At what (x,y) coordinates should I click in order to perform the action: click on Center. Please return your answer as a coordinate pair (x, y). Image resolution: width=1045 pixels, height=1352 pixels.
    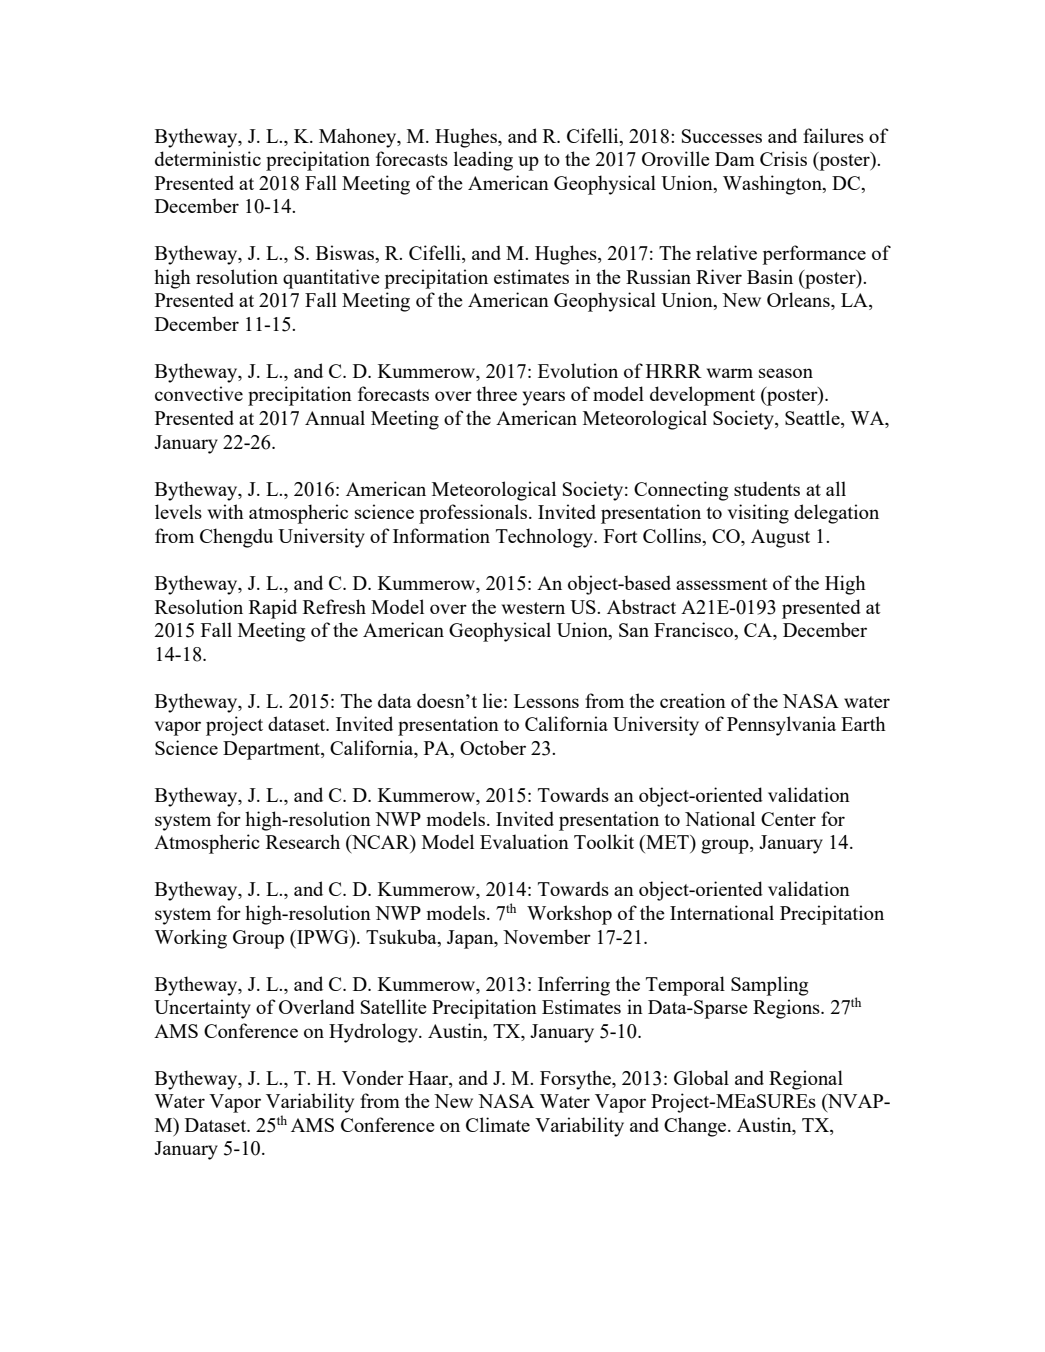
    Looking at the image, I should click on (788, 819).
